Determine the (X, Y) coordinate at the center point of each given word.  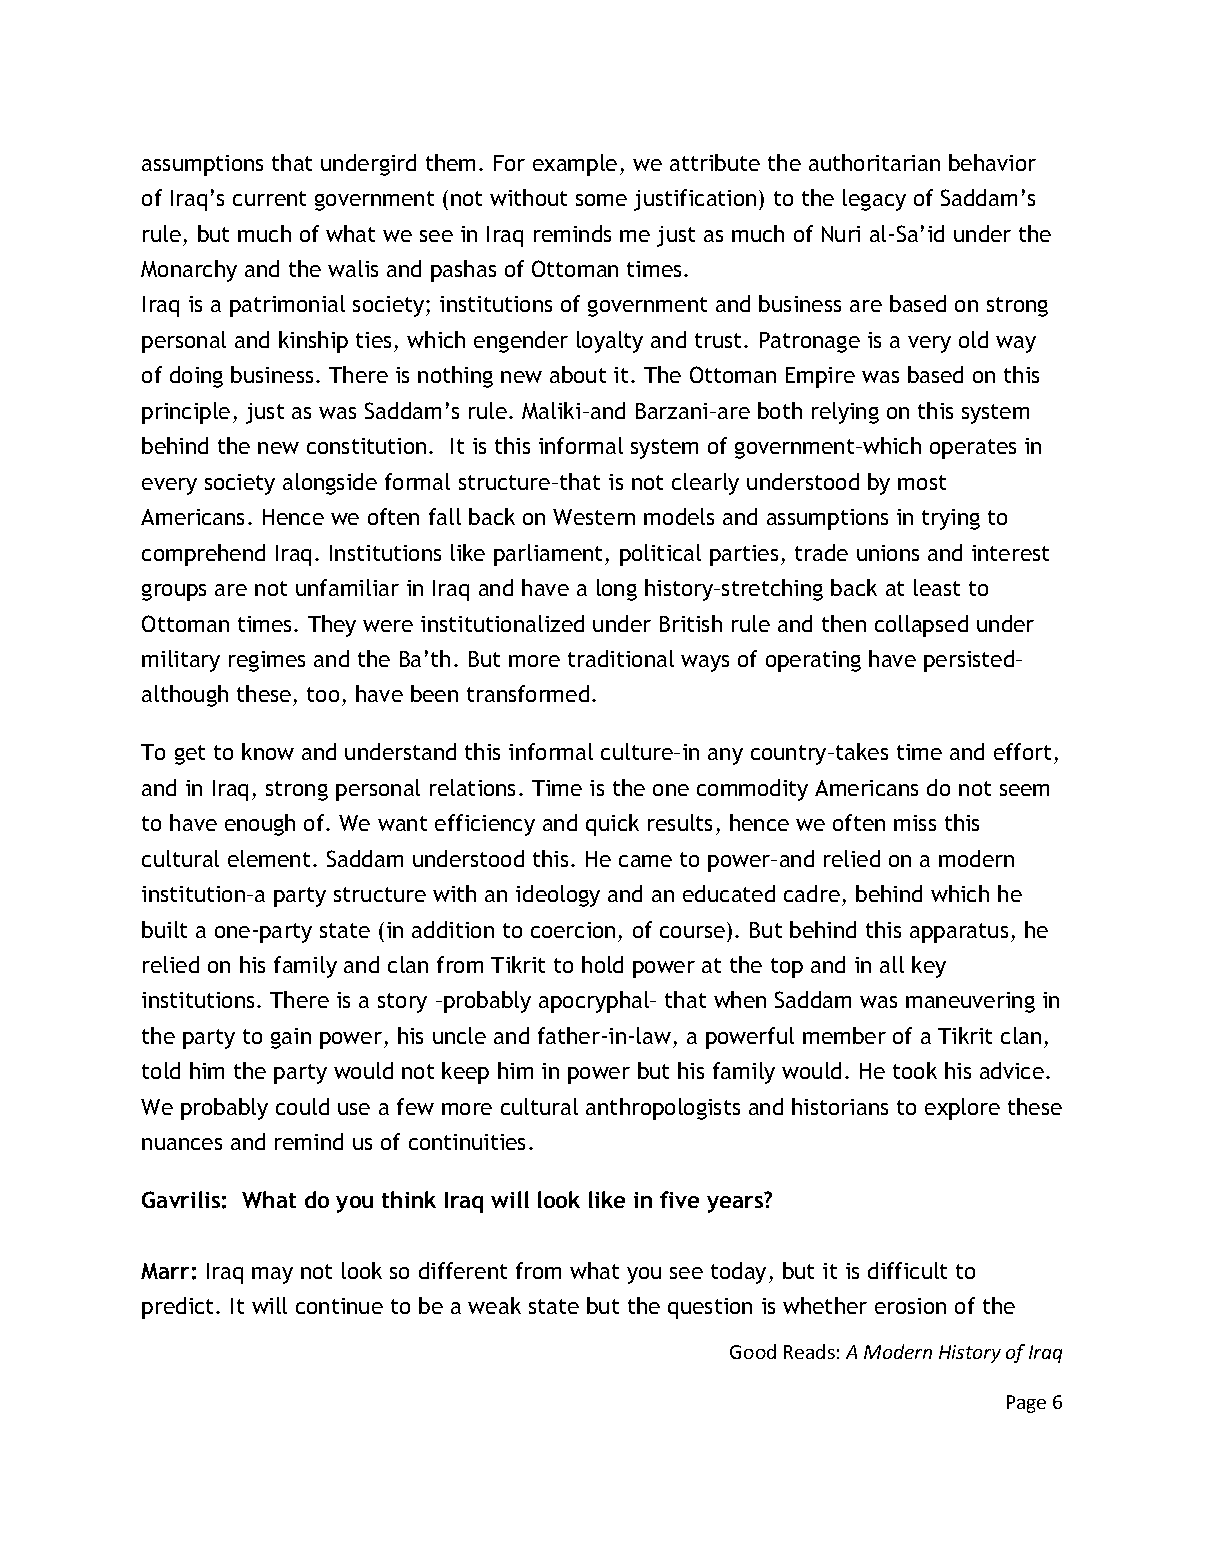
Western (594, 517)
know (268, 751)
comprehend (203, 555)
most (922, 482)
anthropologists (663, 1109)
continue (339, 1306)
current (269, 198)
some (601, 200)
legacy (874, 200)
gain (291, 1038)
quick (612, 825)
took (915, 1070)
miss (915, 823)
